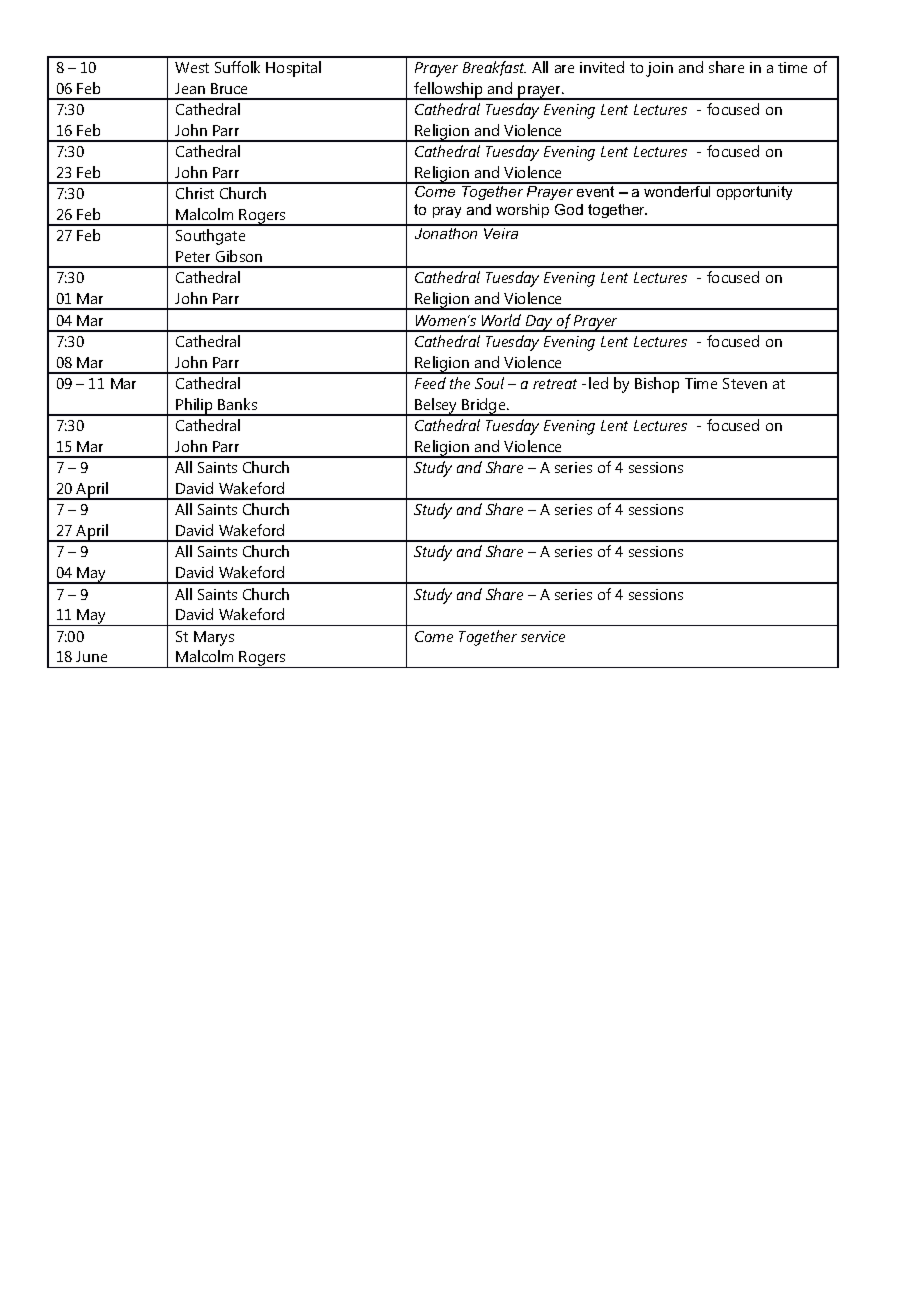  I want to click on led, so click(598, 383).
